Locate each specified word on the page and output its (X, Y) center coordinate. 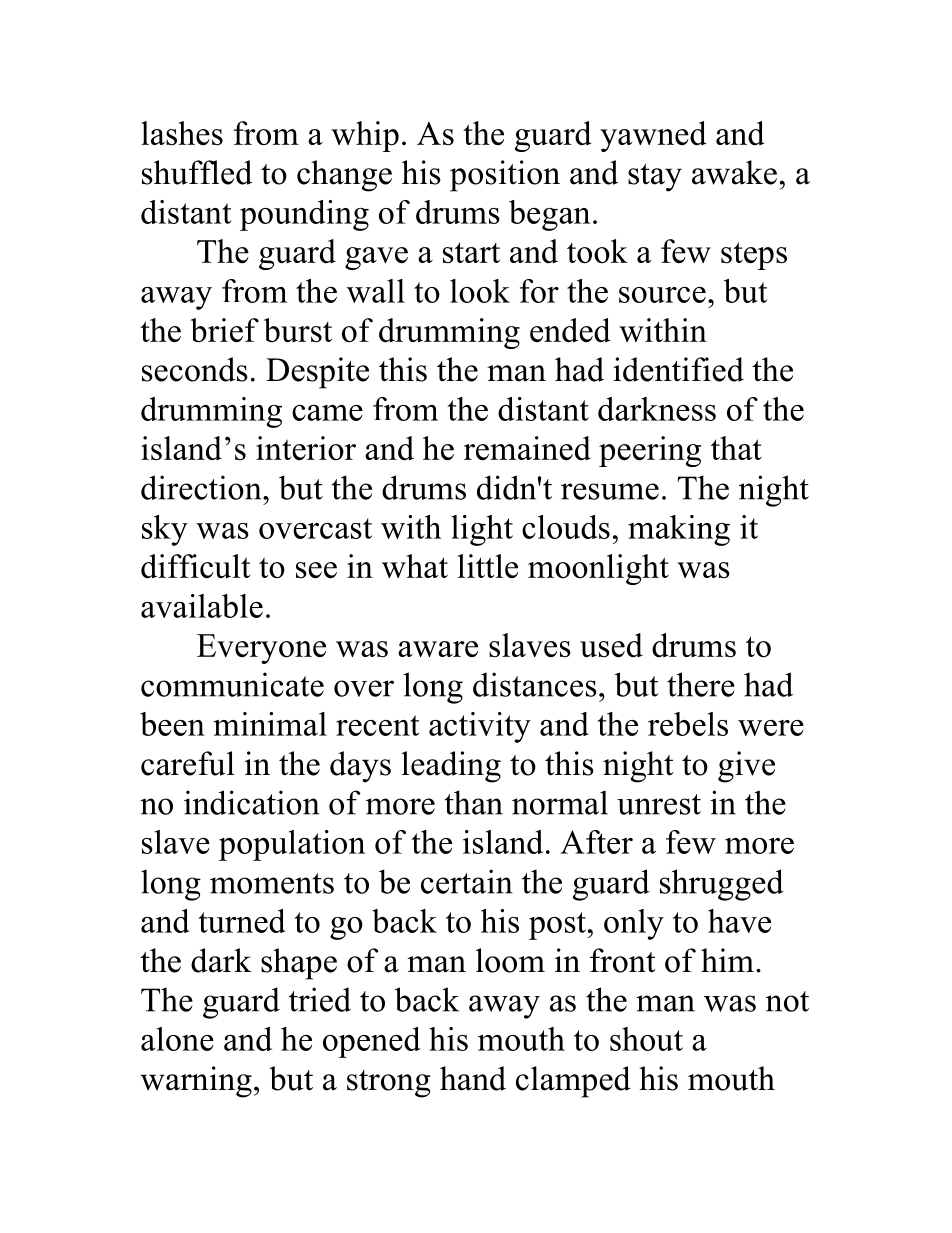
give (746, 767)
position (505, 176)
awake (734, 172)
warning (196, 1082)
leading (451, 767)
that (736, 448)
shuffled (197, 172)
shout (646, 1039)
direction (202, 487)
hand (473, 1078)
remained (527, 448)
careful (188, 763)
